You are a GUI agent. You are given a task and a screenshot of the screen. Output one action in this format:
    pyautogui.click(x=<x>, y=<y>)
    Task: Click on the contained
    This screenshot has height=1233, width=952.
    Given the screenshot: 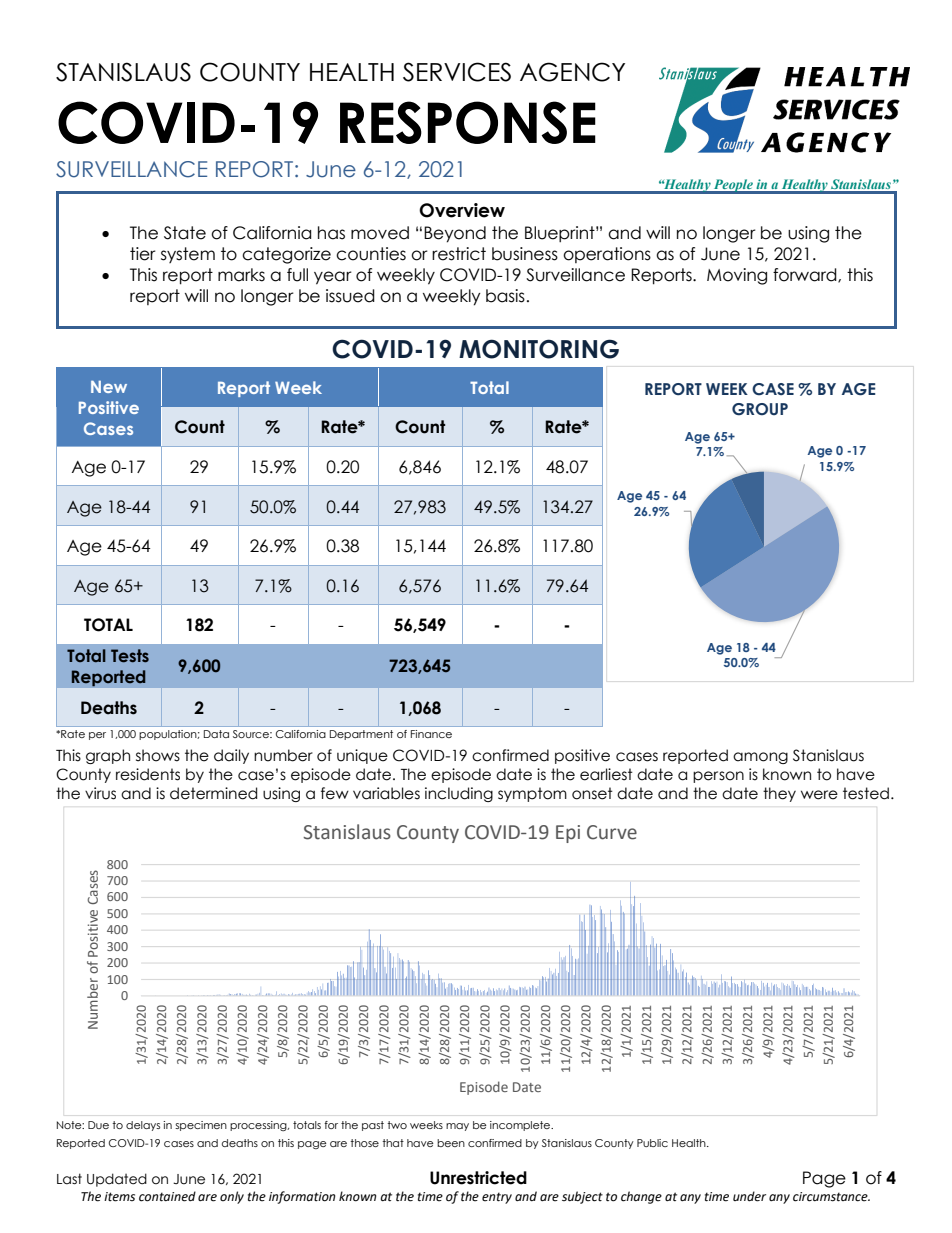 What is the action you would take?
    pyautogui.click(x=167, y=1196)
